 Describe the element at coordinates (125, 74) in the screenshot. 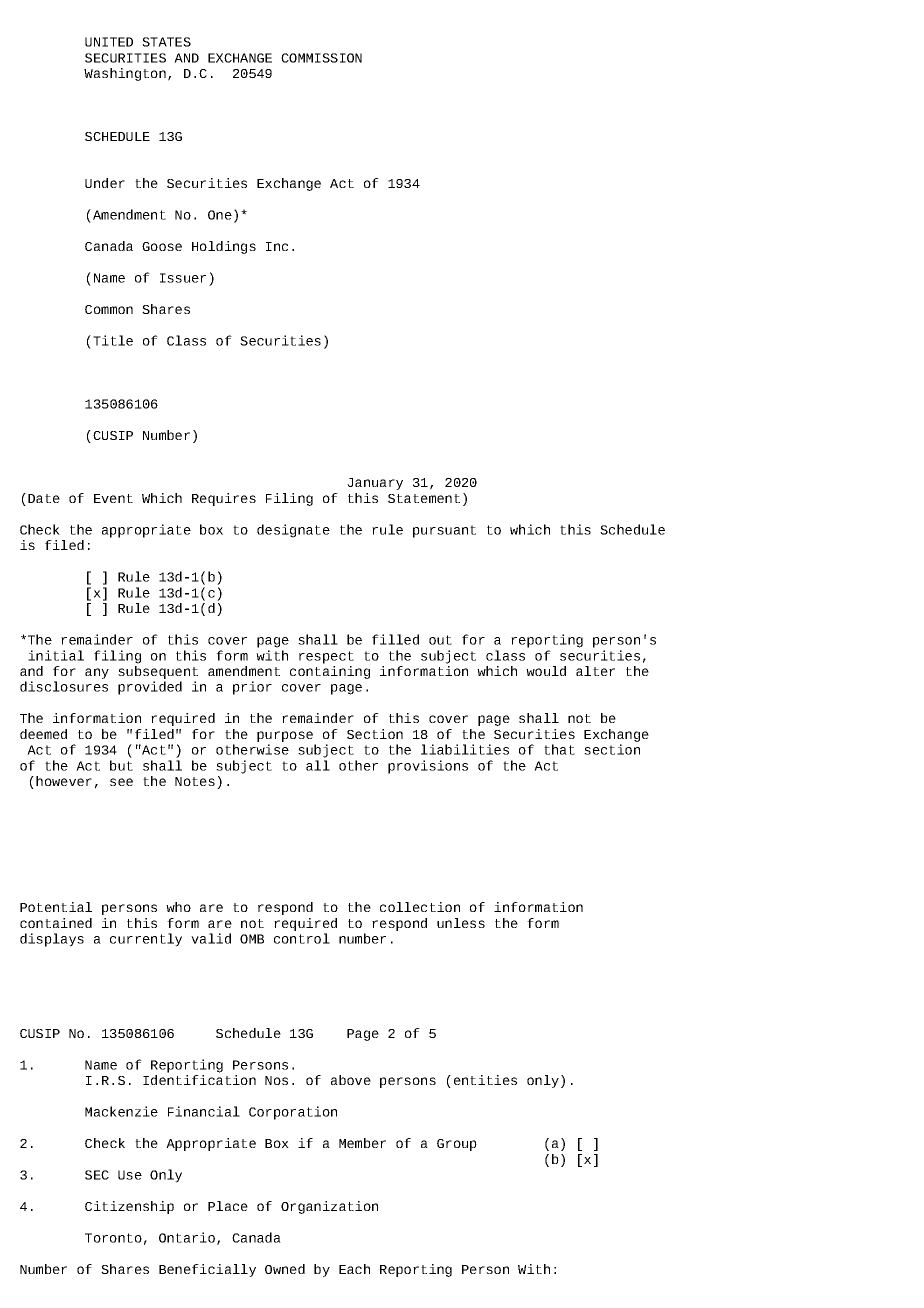

I see `Washington` at that location.
